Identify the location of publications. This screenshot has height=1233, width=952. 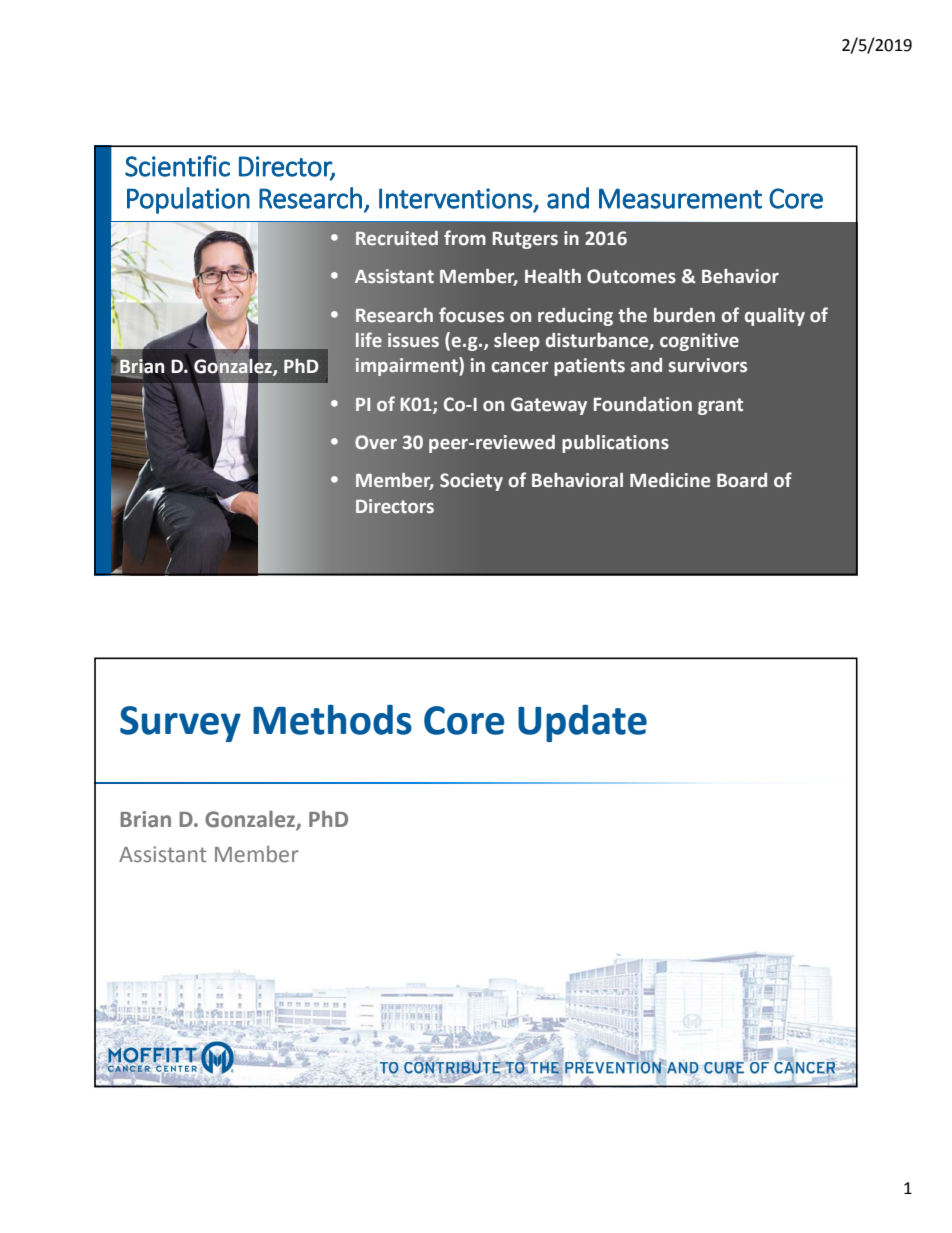
(615, 444).
